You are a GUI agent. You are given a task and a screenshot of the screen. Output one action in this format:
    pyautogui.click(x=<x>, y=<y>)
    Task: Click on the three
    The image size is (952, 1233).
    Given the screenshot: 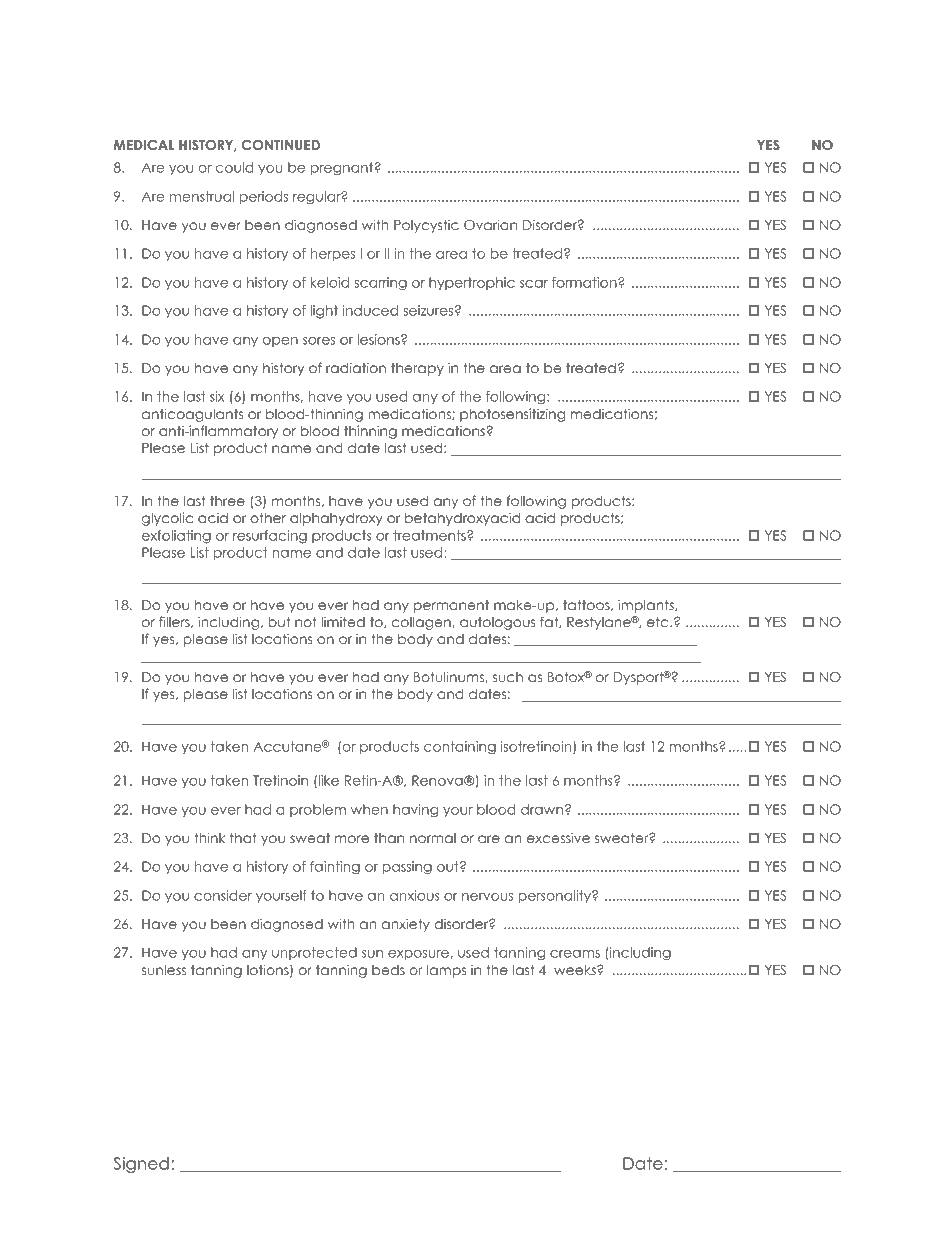 What is the action you would take?
    pyautogui.click(x=227, y=501)
